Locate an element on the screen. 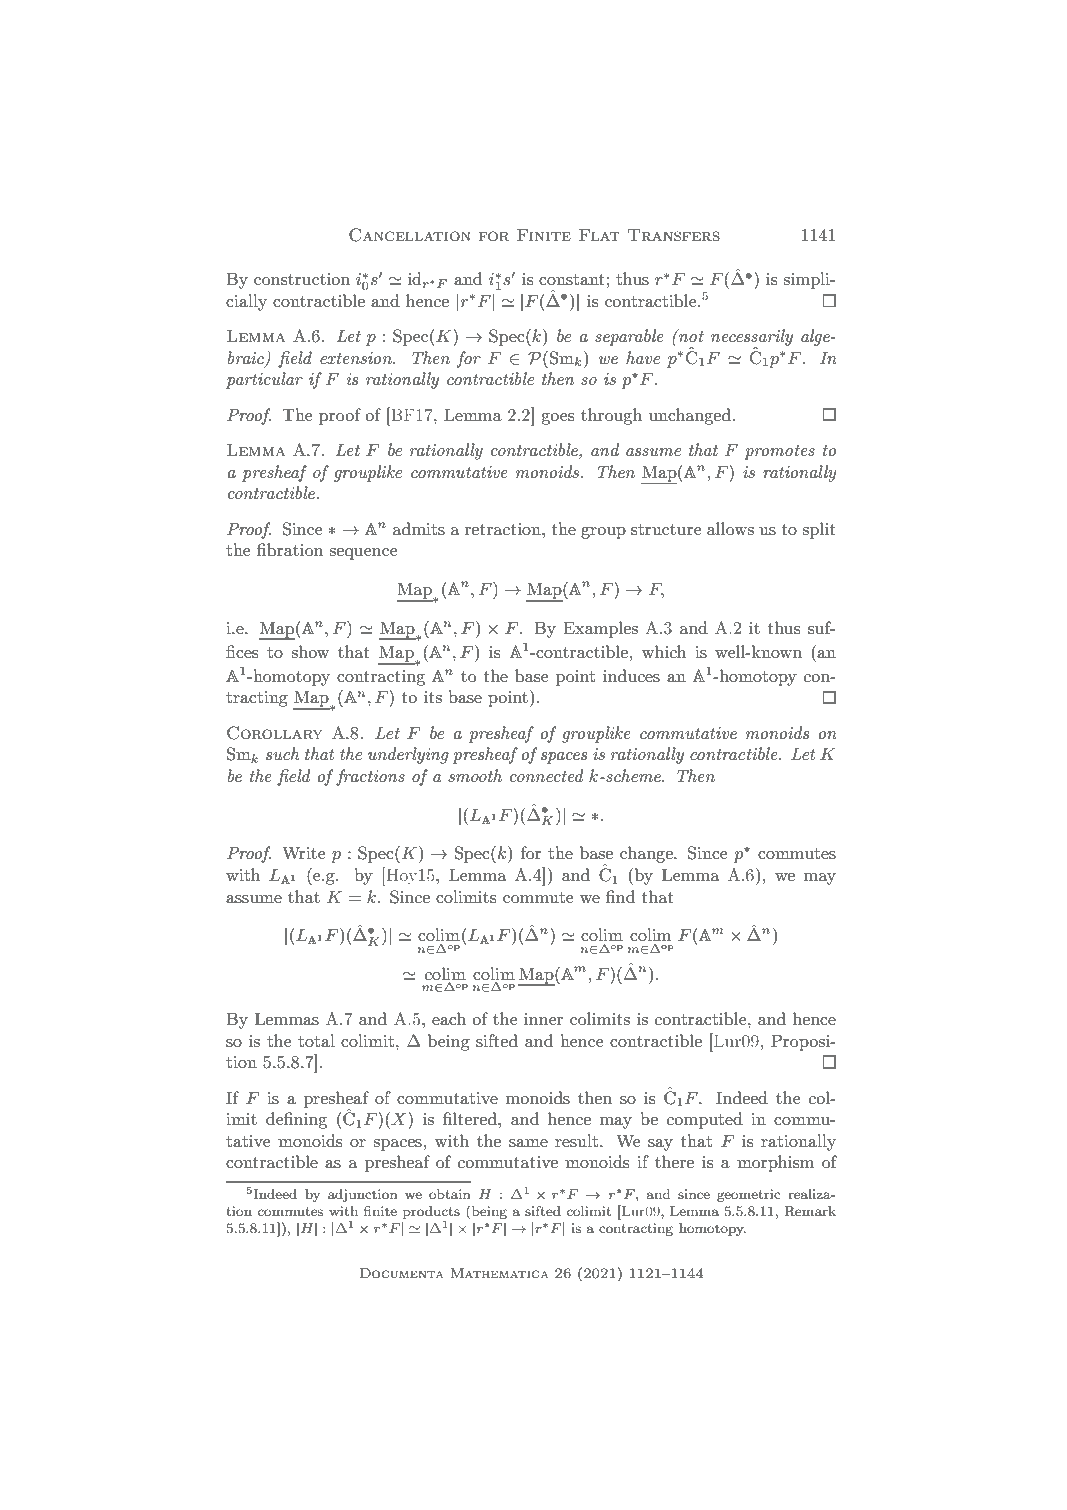 This screenshot has height=1510, width=1067. inner is located at coordinates (543, 1019).
